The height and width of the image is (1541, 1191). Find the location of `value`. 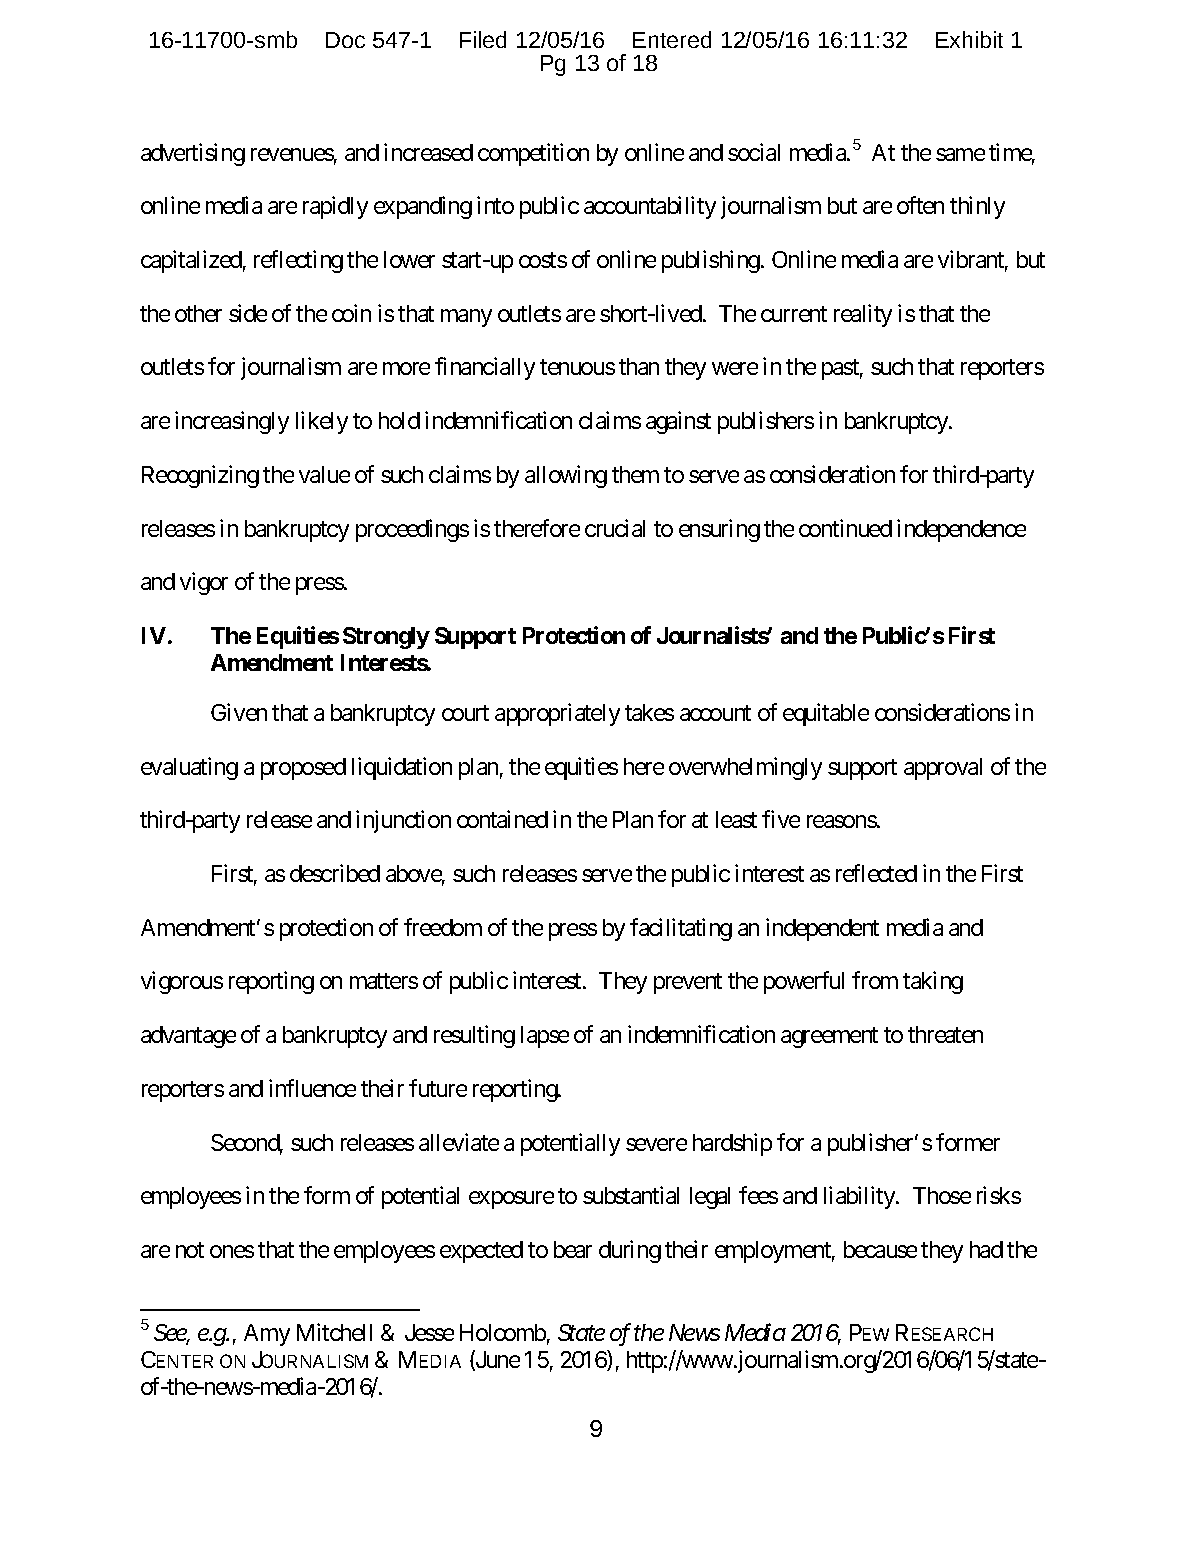

value is located at coordinates (324, 474).
